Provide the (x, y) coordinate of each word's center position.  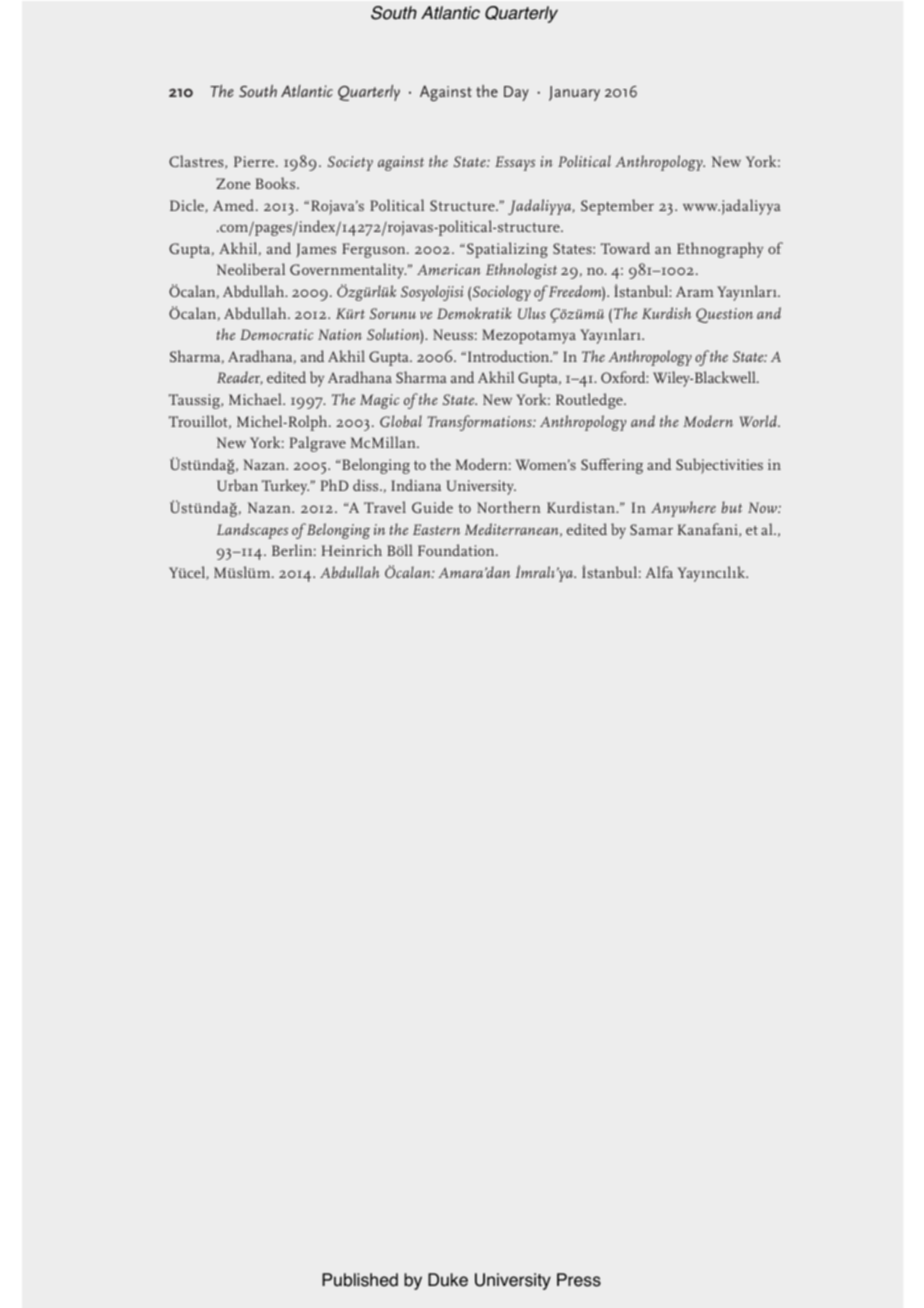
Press (579, 1280)
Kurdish (666, 313)
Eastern (436, 529)
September (617, 207)
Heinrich (351, 550)
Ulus (532, 313)
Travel (385, 507)
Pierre (255, 161)
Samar (651, 529)
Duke (448, 1280)
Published (360, 1280)
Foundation (457, 550)
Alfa (659, 572)
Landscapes (252, 531)
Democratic (277, 334)
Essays (515, 163)
